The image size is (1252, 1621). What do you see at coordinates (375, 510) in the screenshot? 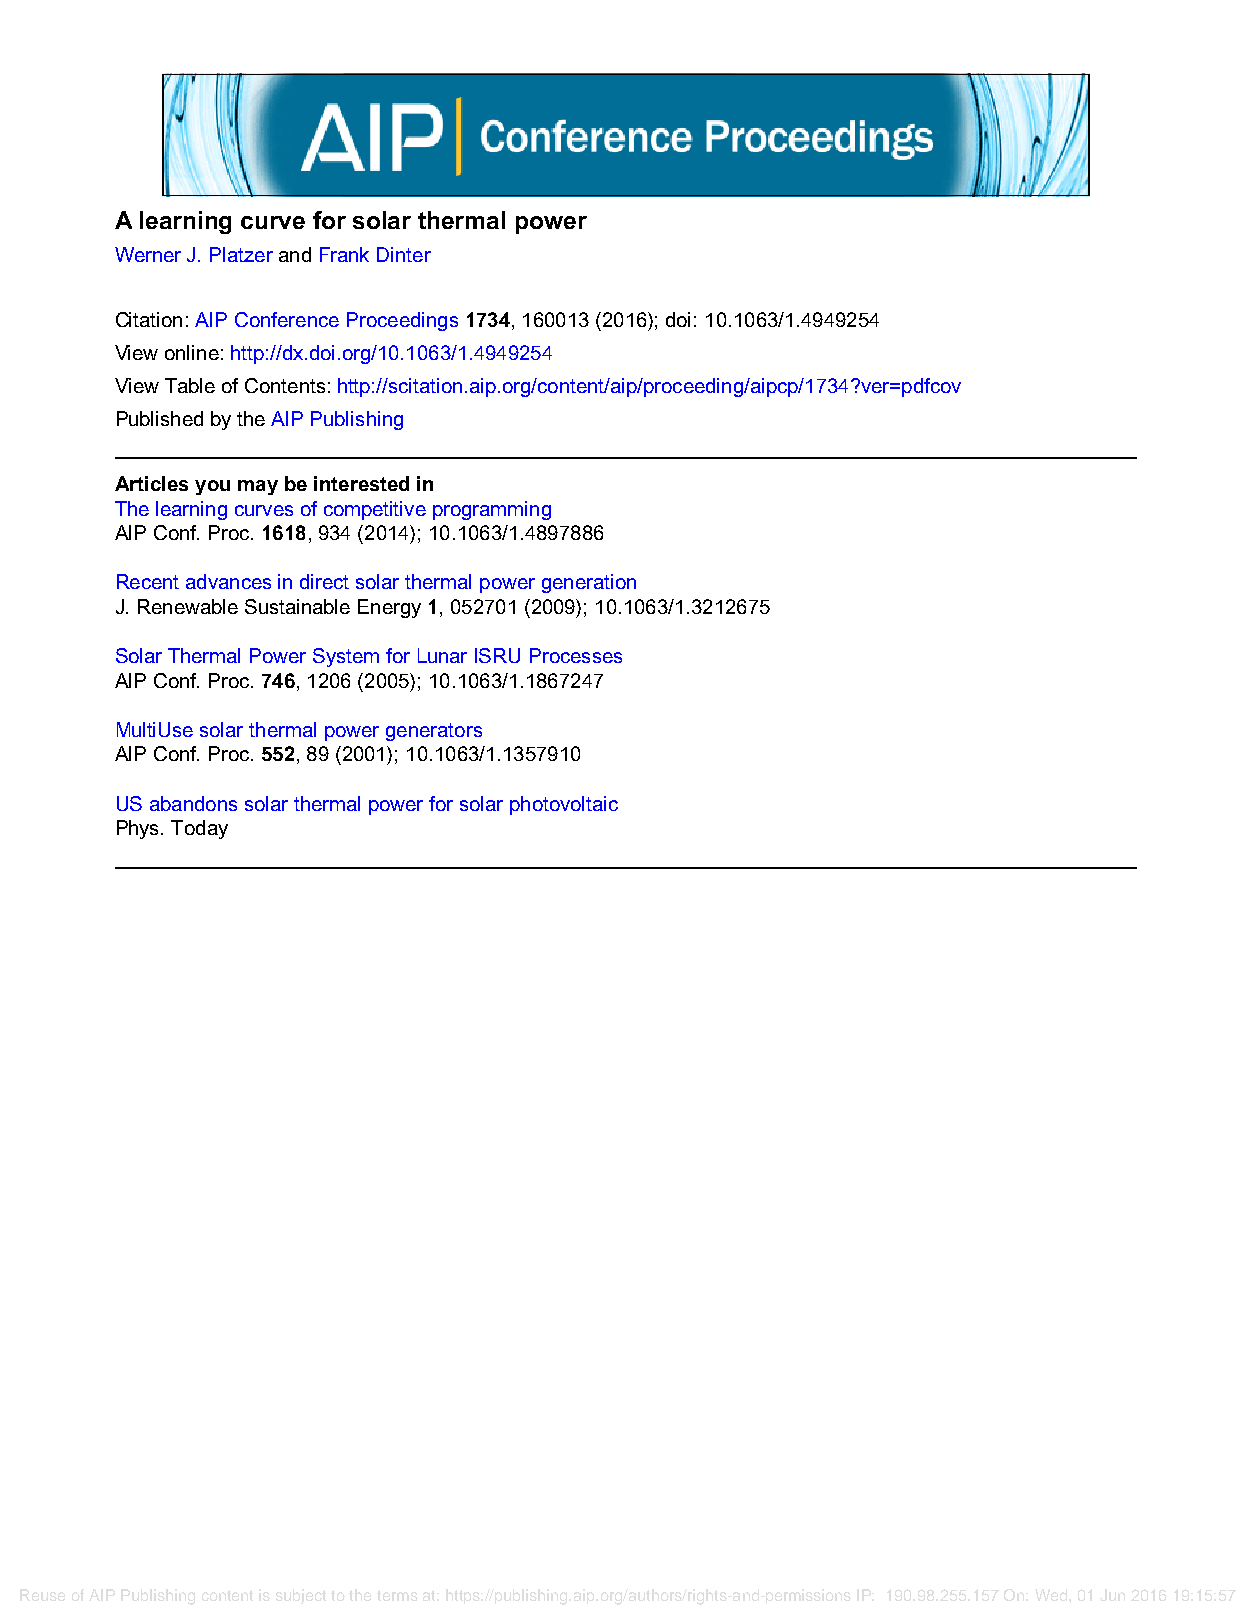
I see `competitive` at bounding box center [375, 510].
